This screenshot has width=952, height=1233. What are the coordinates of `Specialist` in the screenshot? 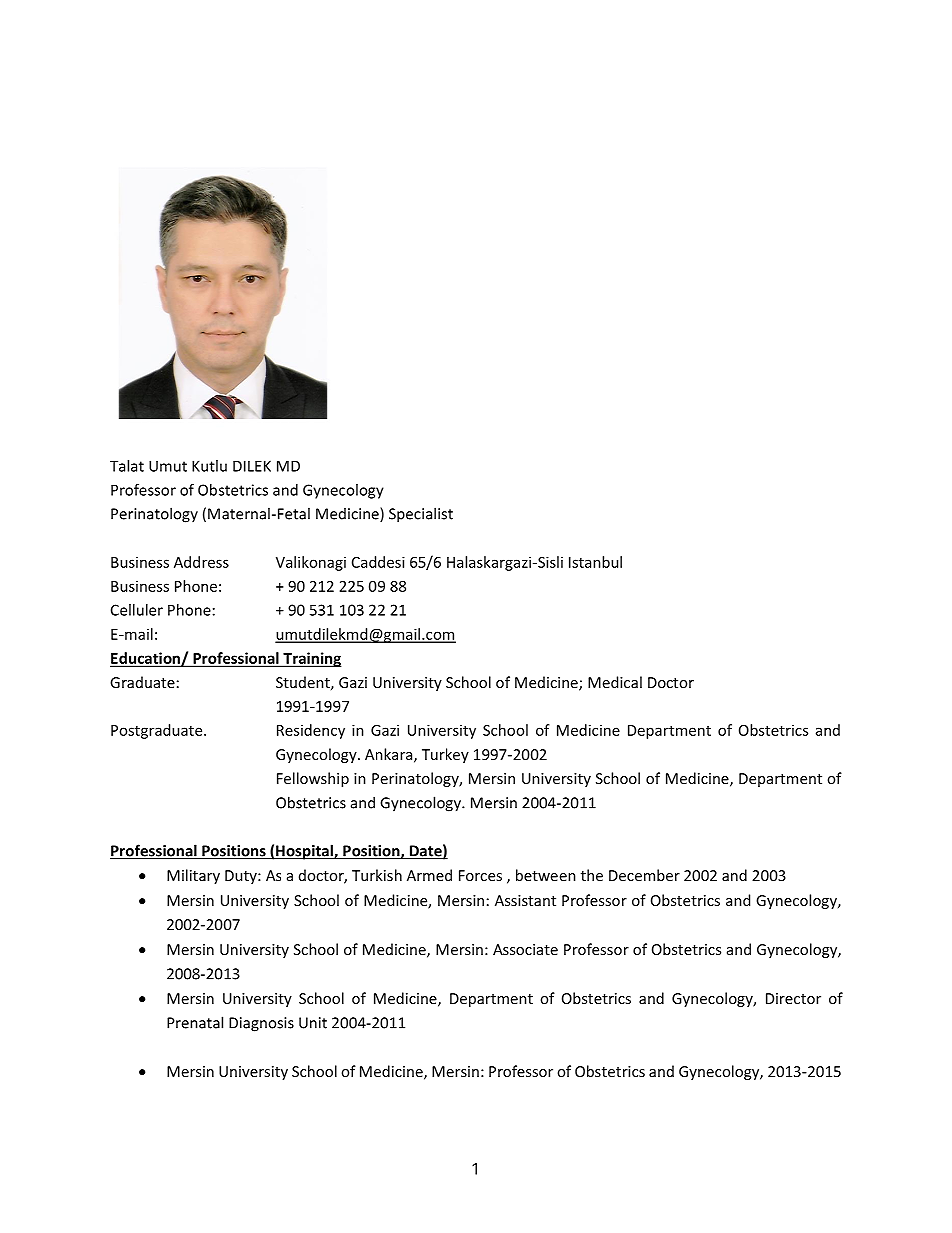 It's located at (421, 515).
